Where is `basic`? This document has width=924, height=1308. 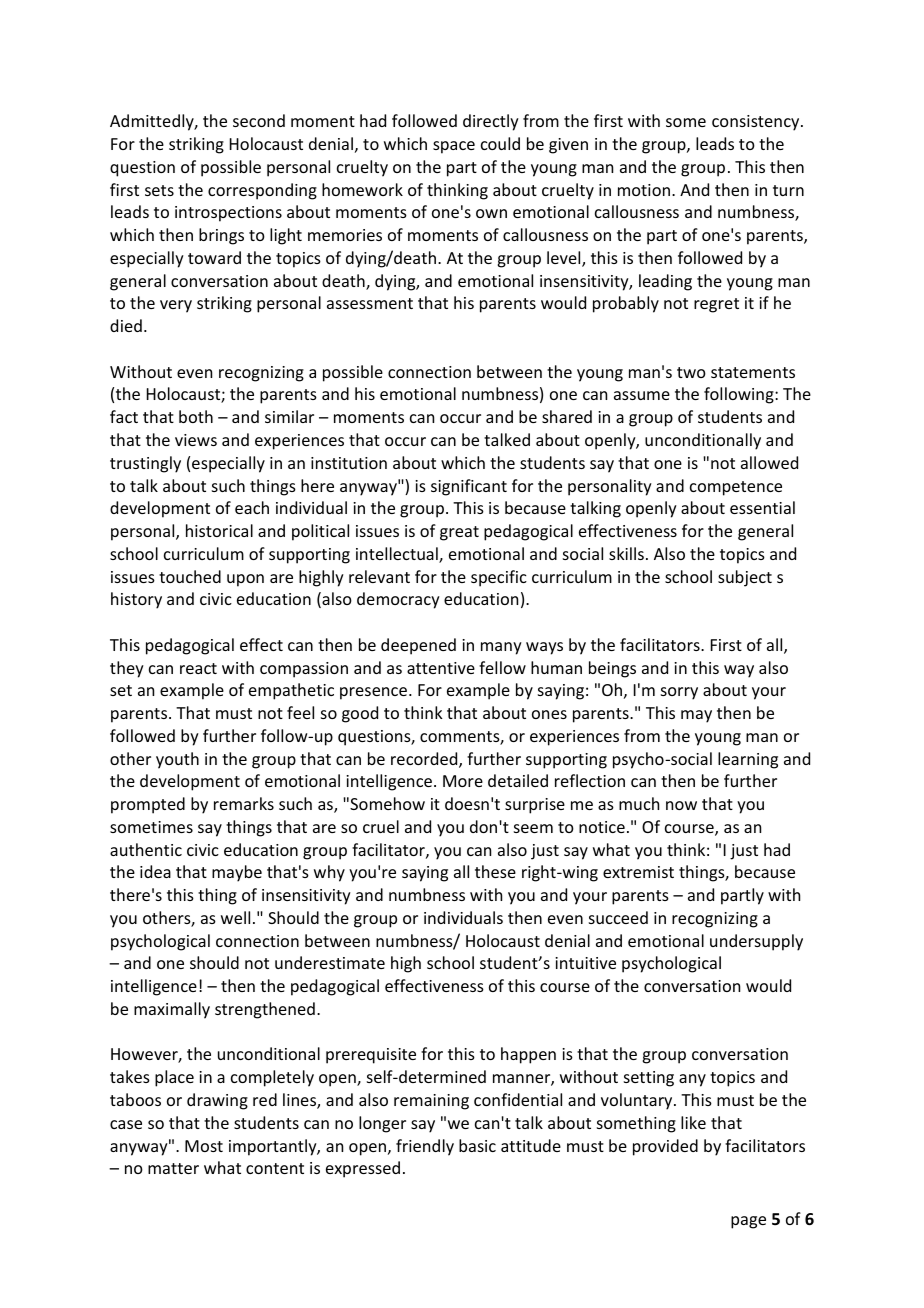 basic is located at coordinates (477, 1145).
